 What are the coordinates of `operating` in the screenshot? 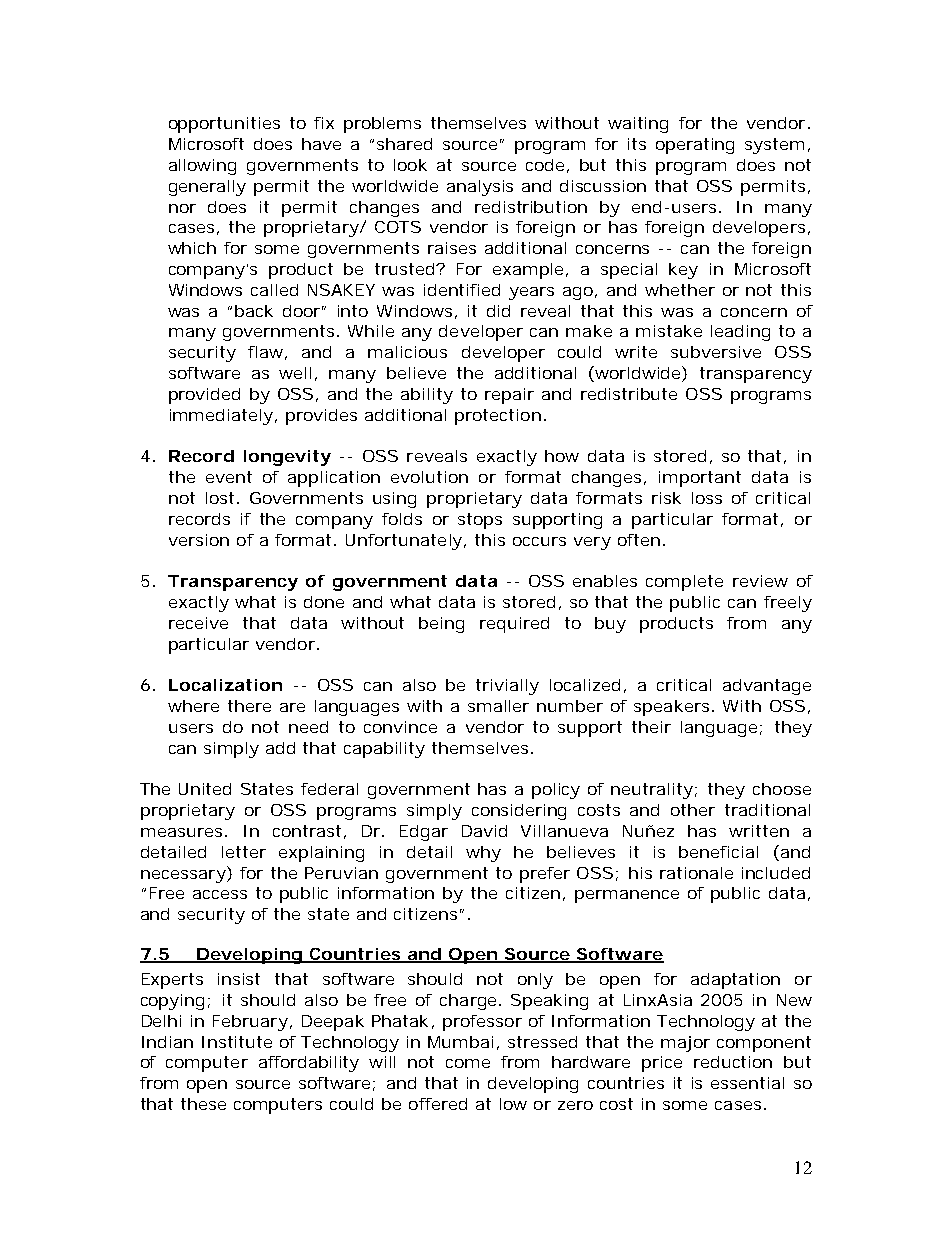 It's located at (695, 146).
